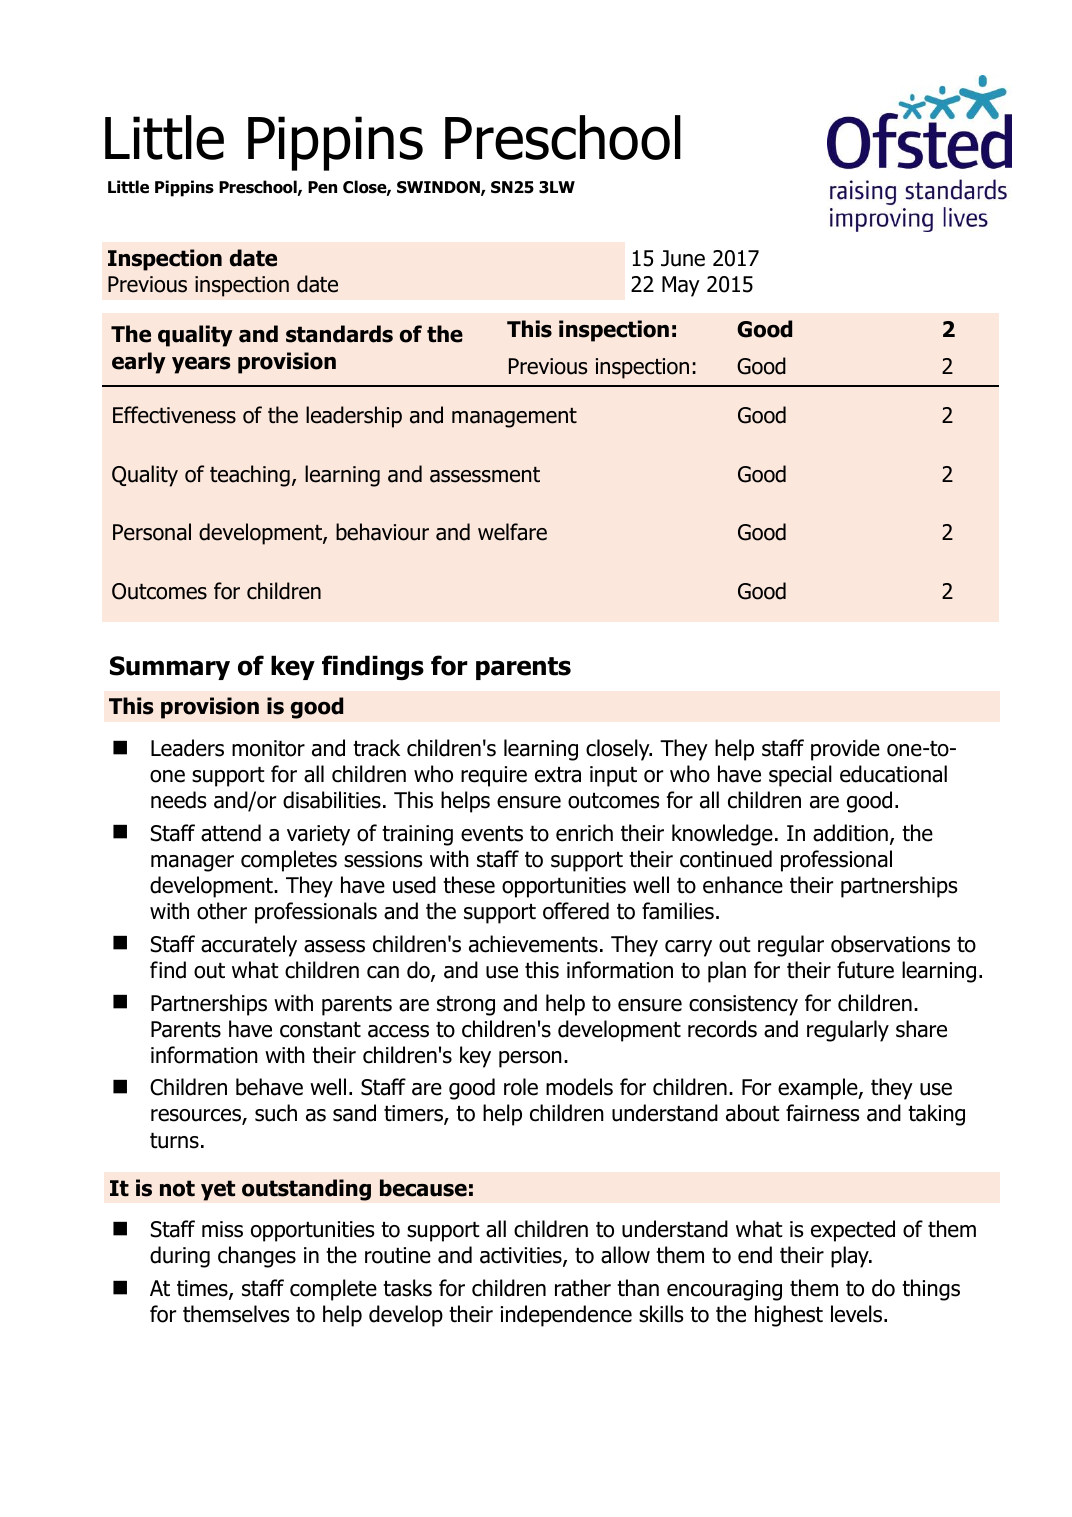 This screenshot has width=1072, height=1517. I want to click on years, so click(201, 365).
